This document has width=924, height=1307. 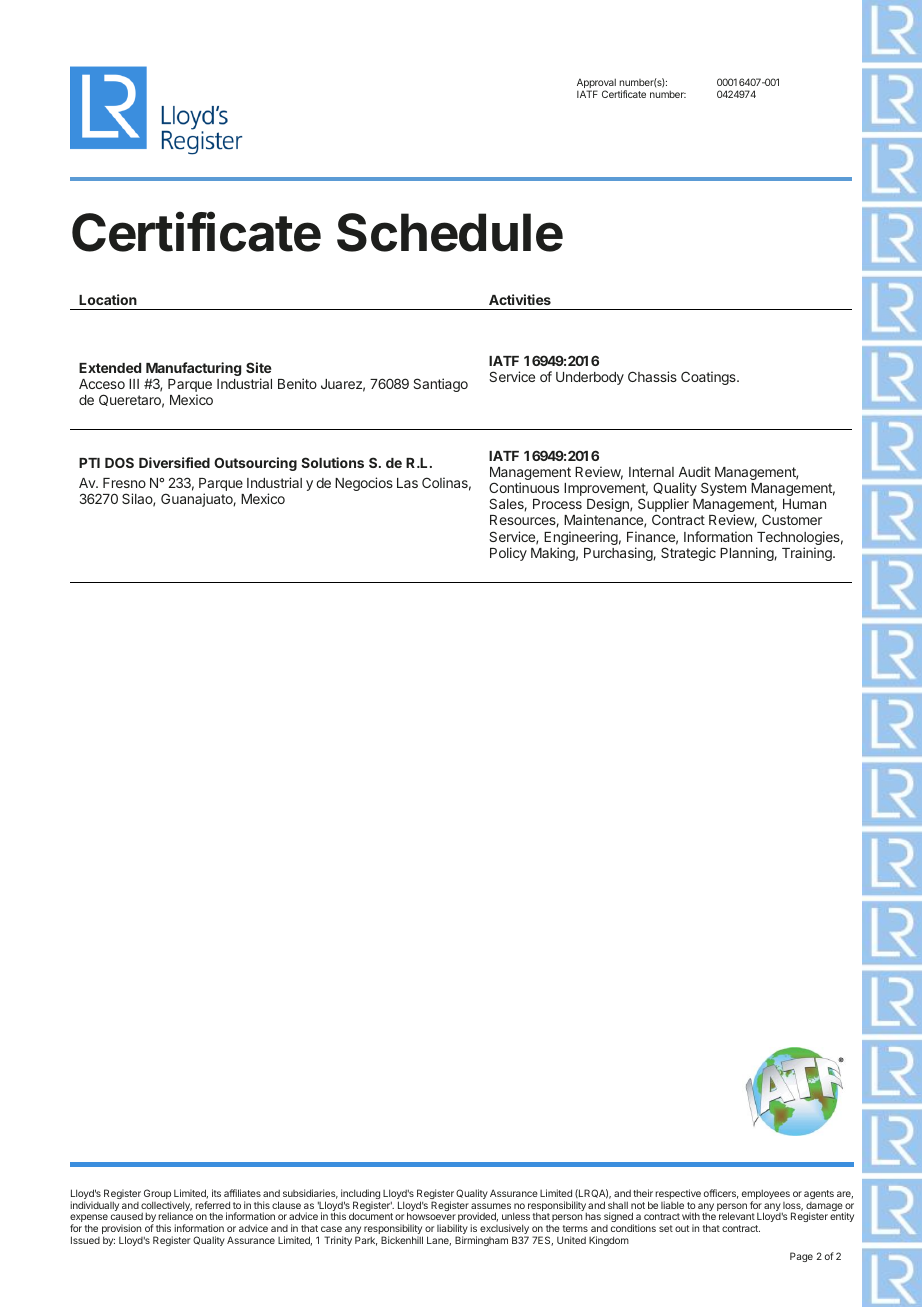 What do you see at coordinates (709, 378) in the document?
I see `Coatings` at bounding box center [709, 378].
